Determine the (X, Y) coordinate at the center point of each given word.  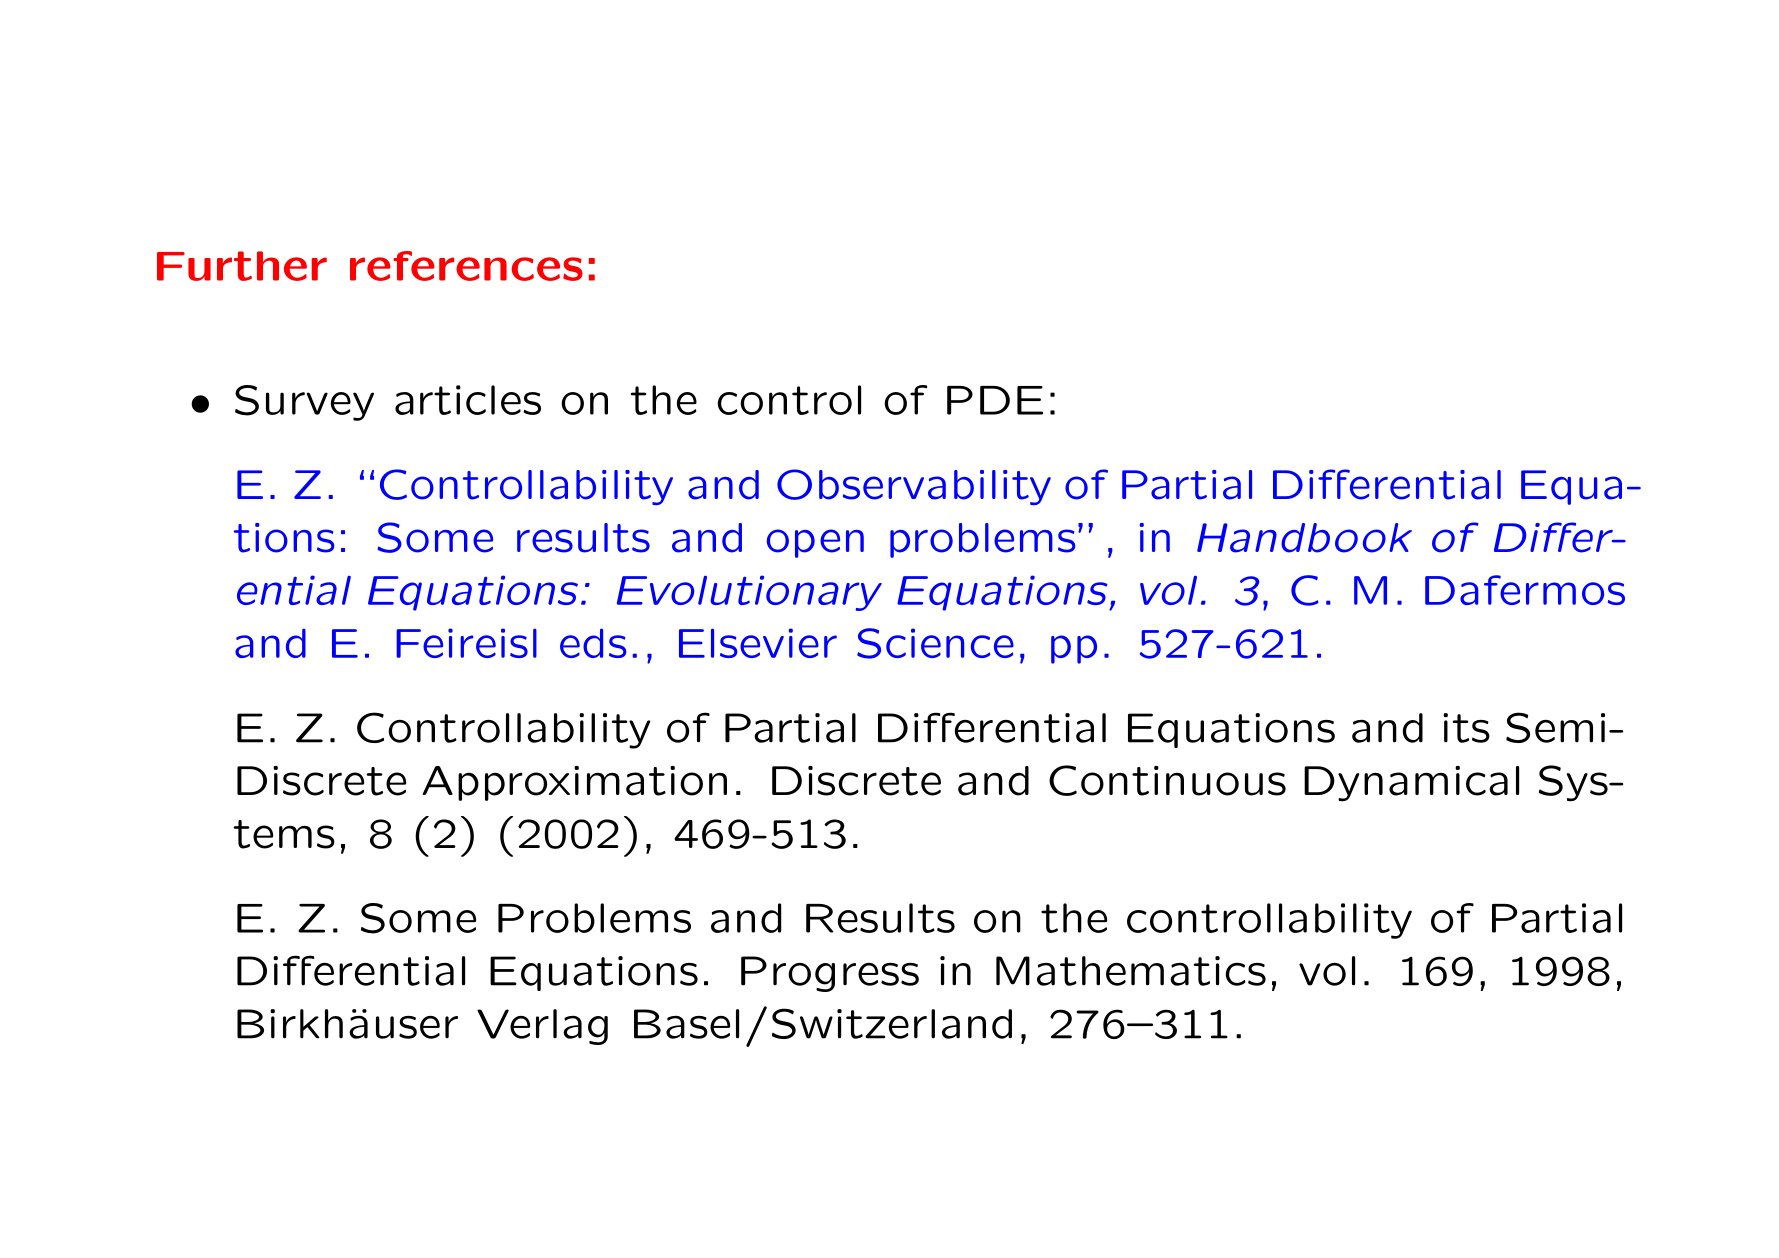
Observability (914, 487)
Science (935, 643)
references (466, 266)
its (1466, 728)
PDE (995, 400)
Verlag (542, 1027)
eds (593, 643)
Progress (830, 974)
